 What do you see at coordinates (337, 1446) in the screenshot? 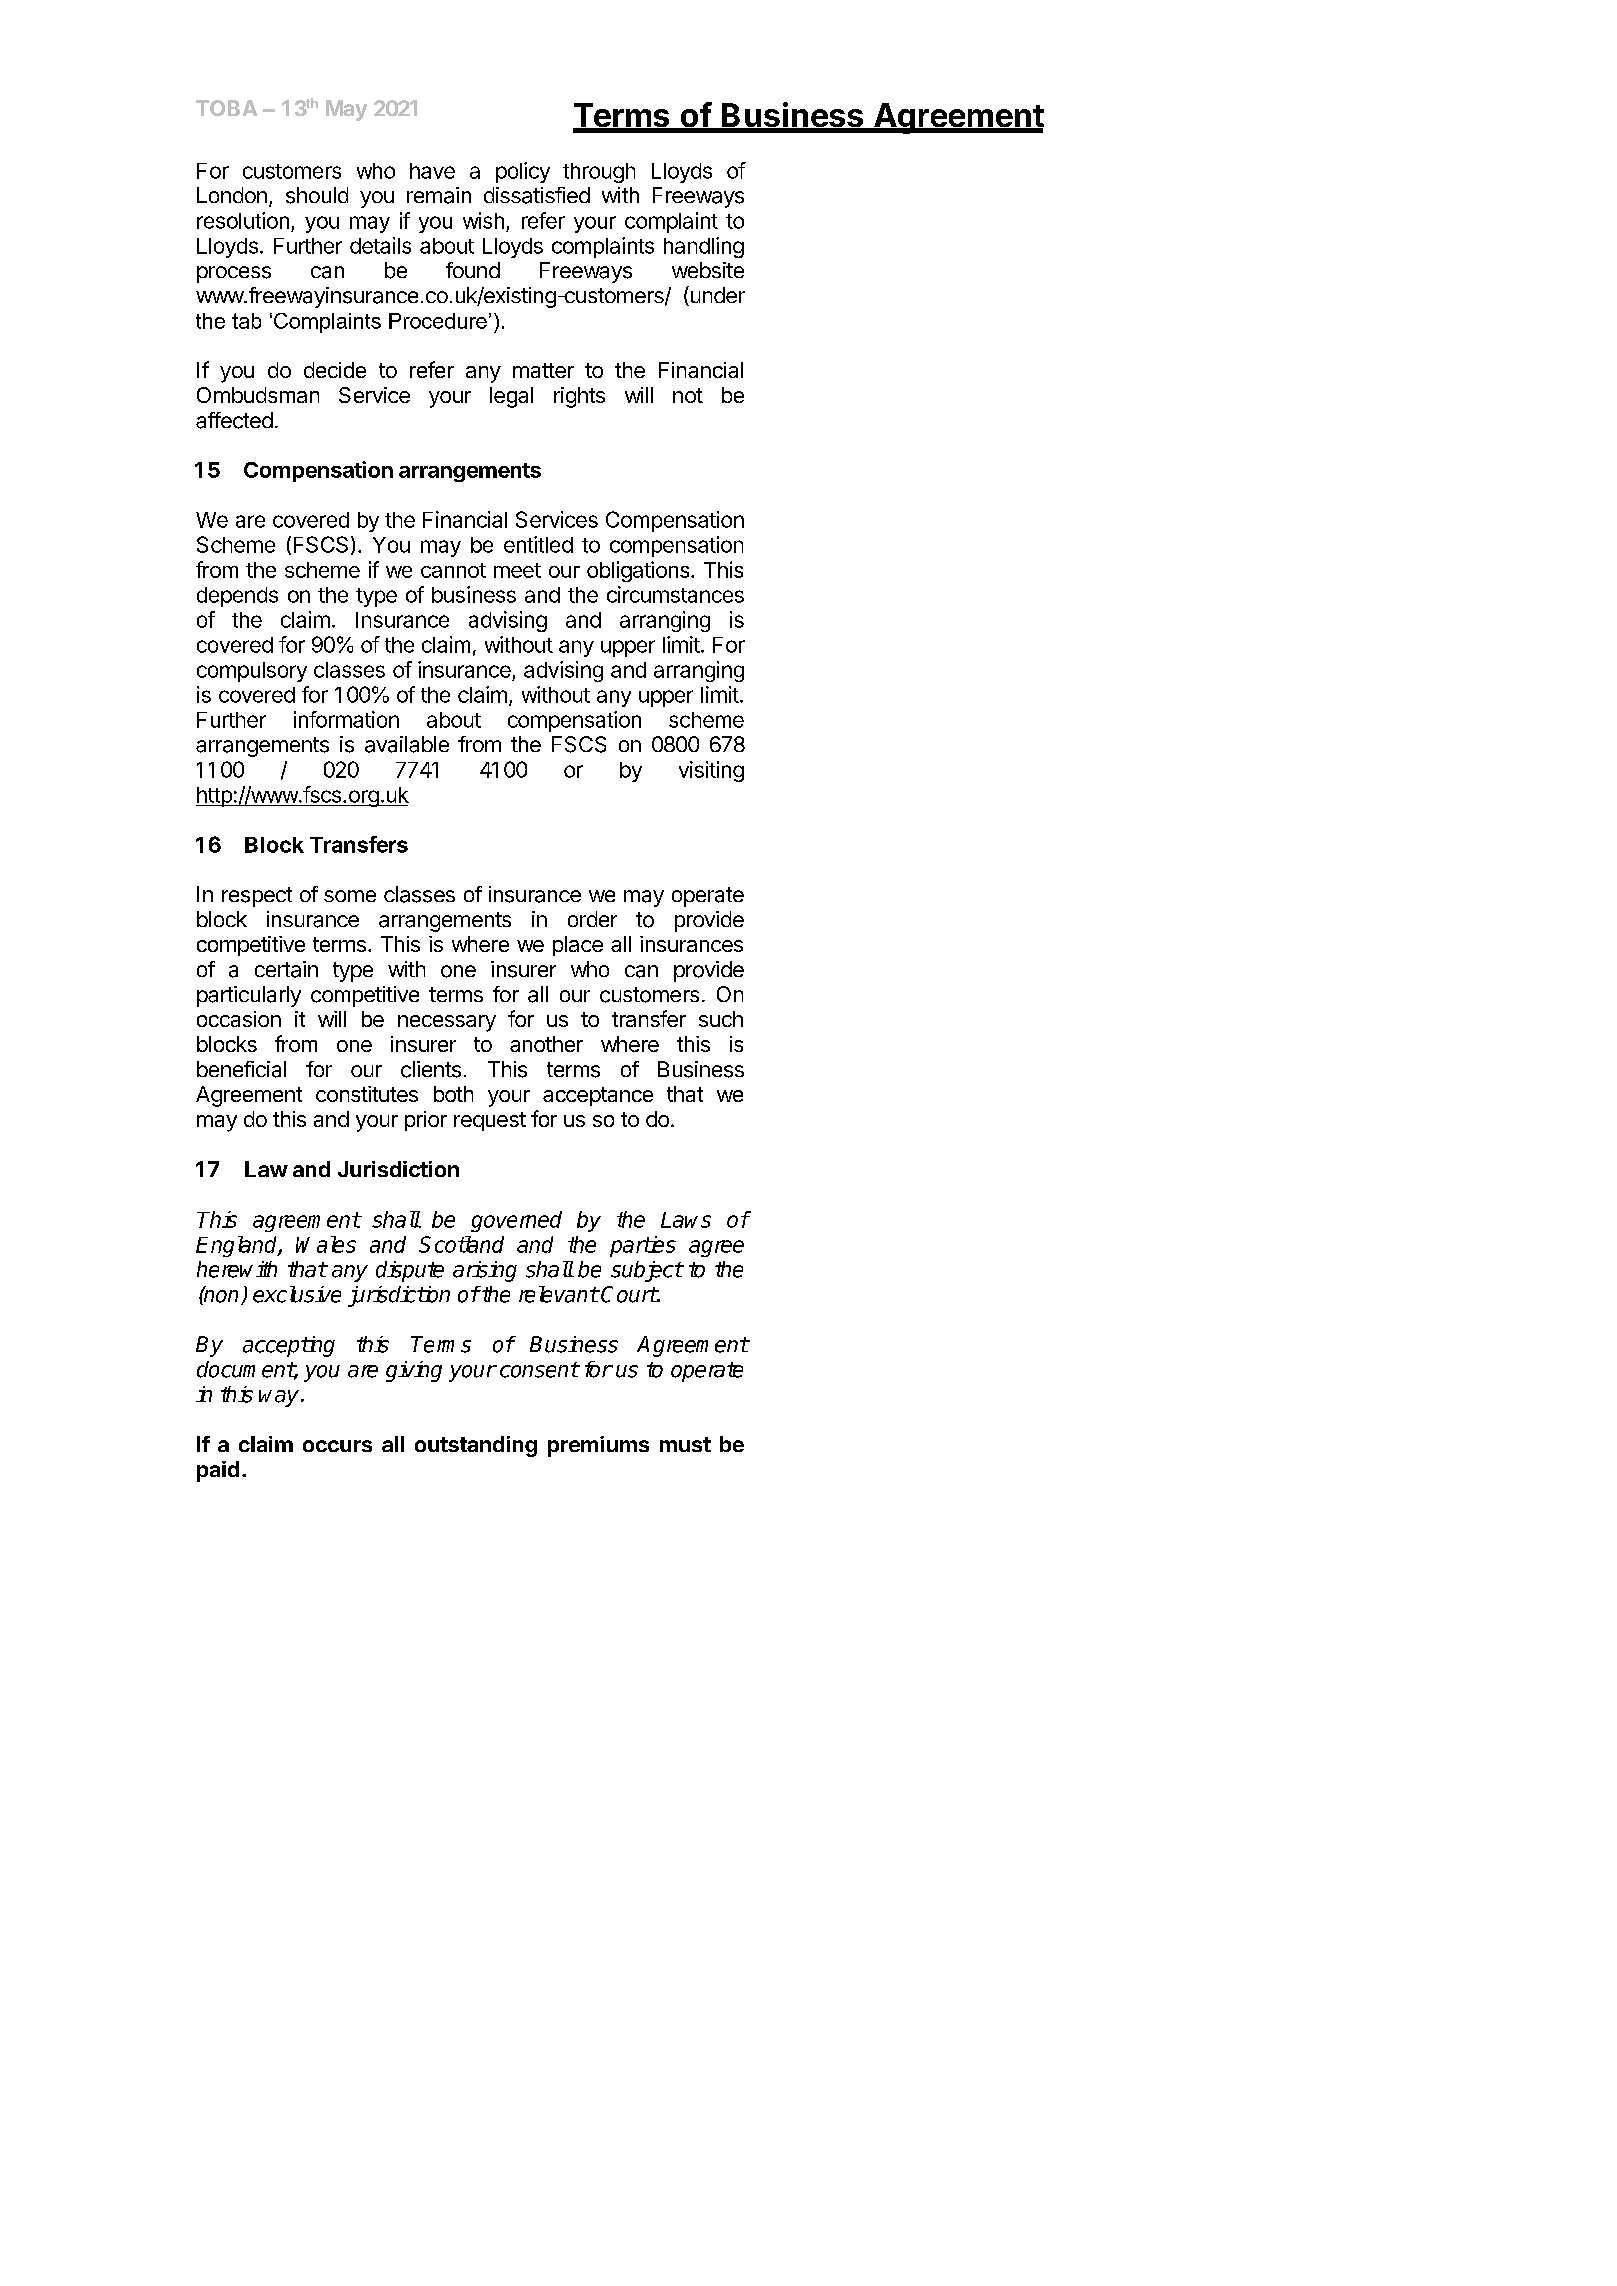
I see `occurs` at bounding box center [337, 1446].
